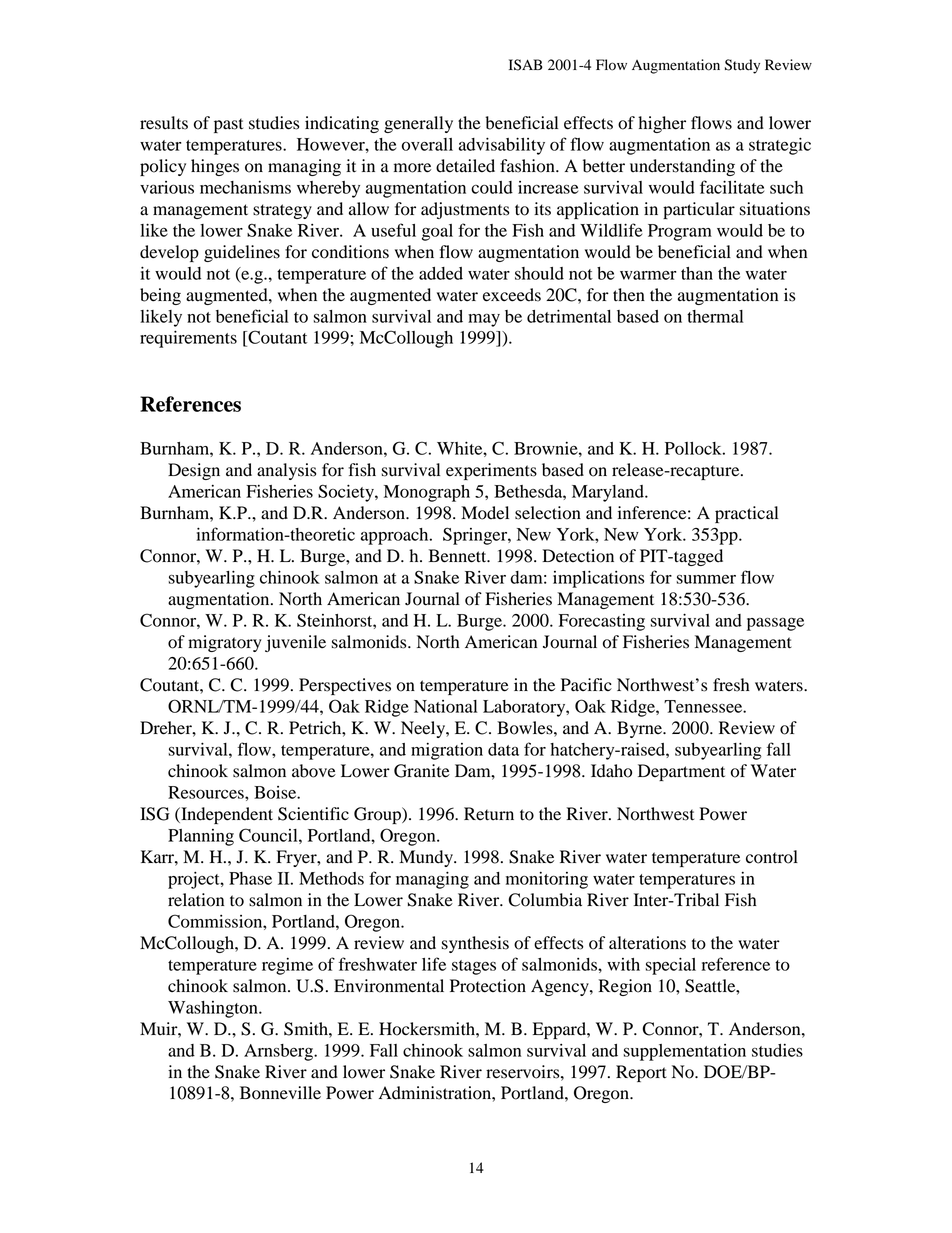 The image size is (952, 1233). I want to click on experiments, so click(491, 471).
